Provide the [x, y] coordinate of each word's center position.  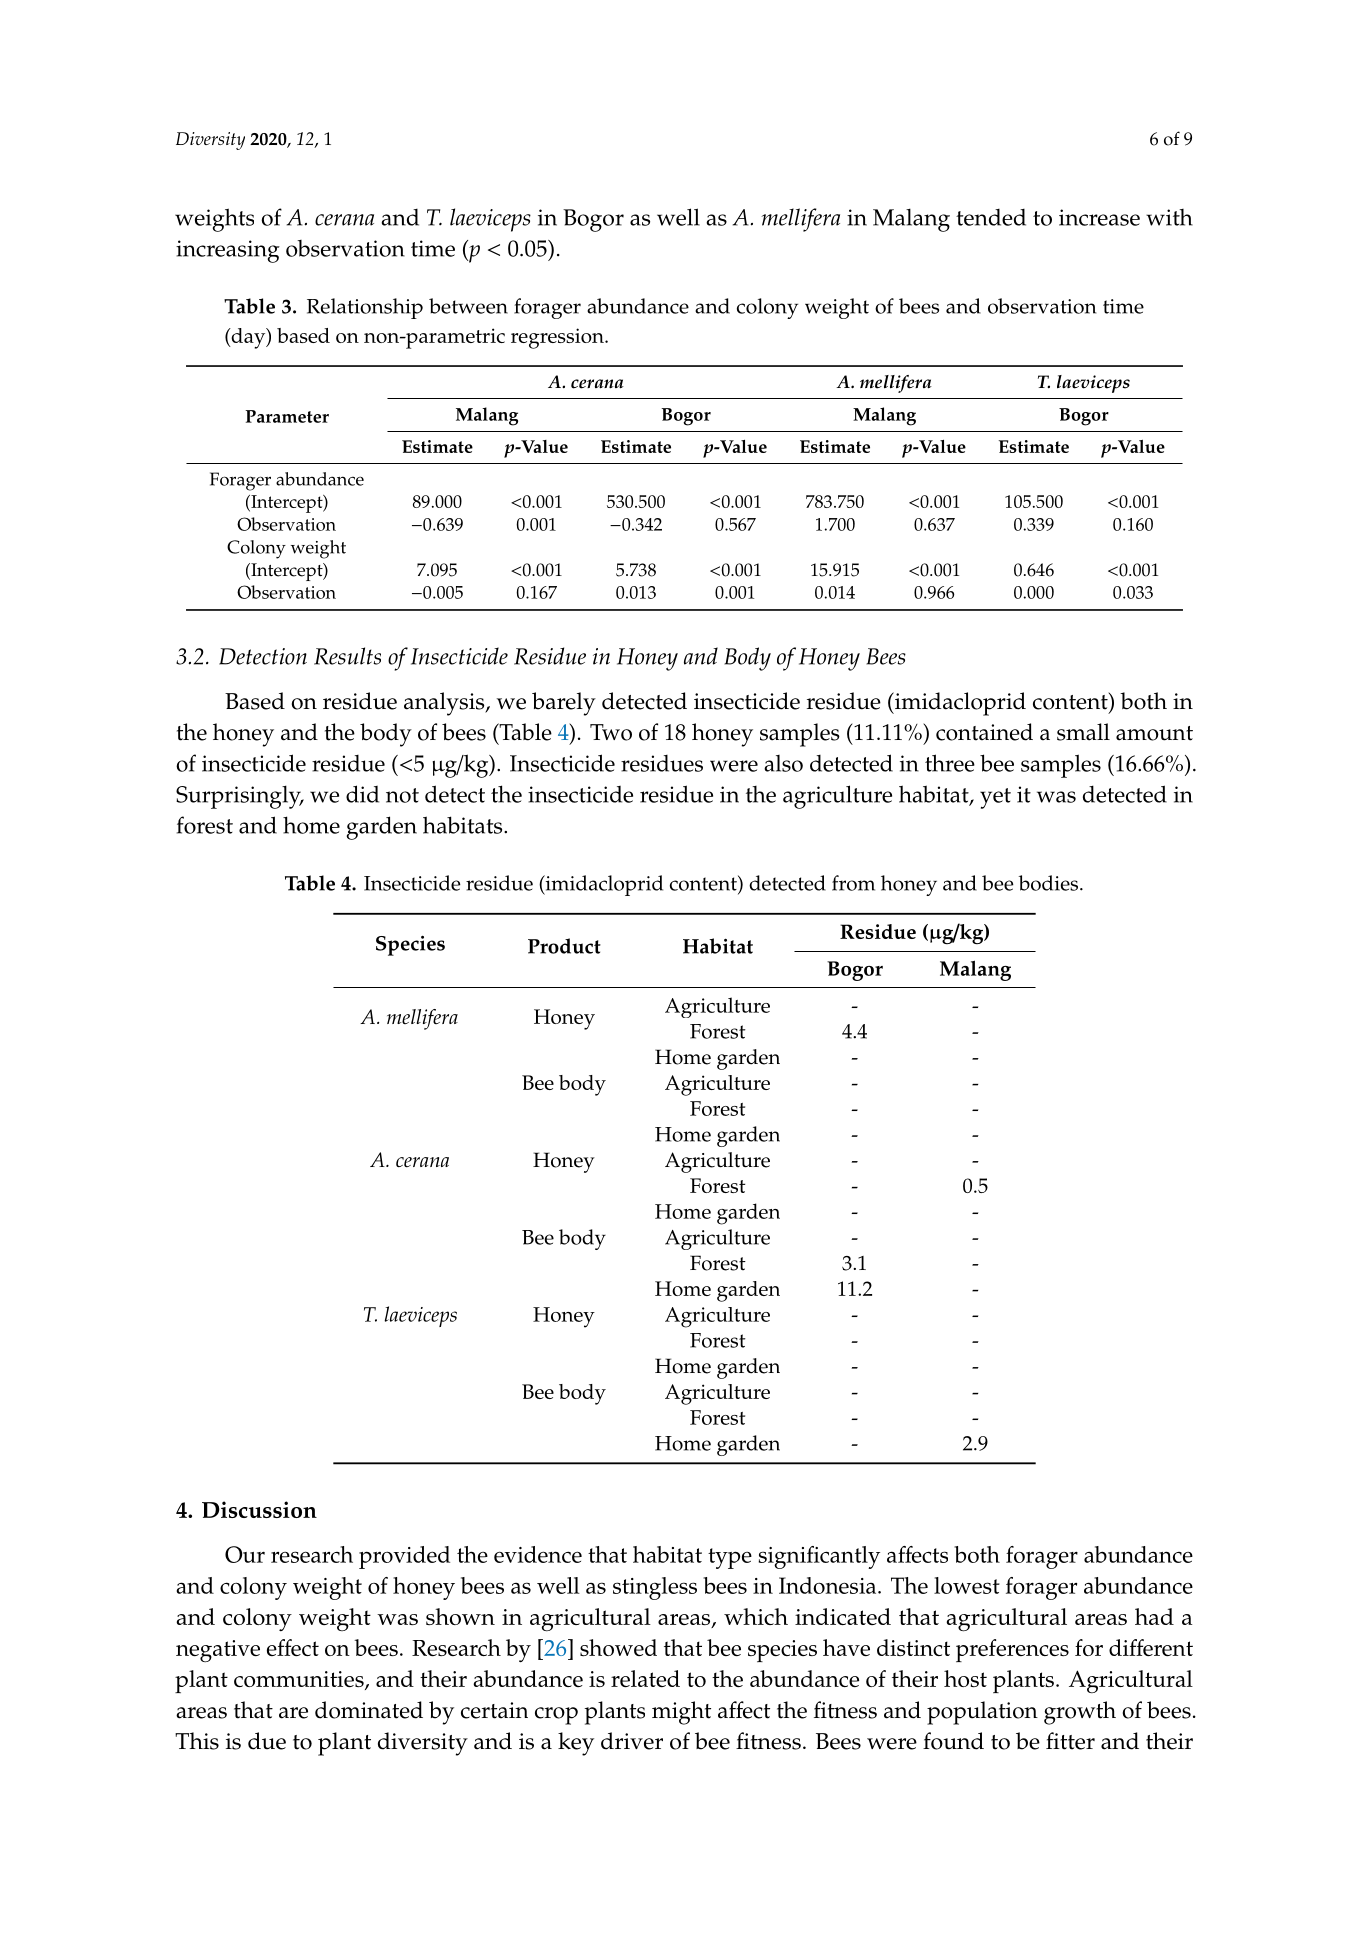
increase [1099, 217]
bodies [1050, 883]
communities [300, 1680]
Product [564, 946]
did [362, 794]
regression [558, 338]
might [681, 1713]
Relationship [365, 308]
